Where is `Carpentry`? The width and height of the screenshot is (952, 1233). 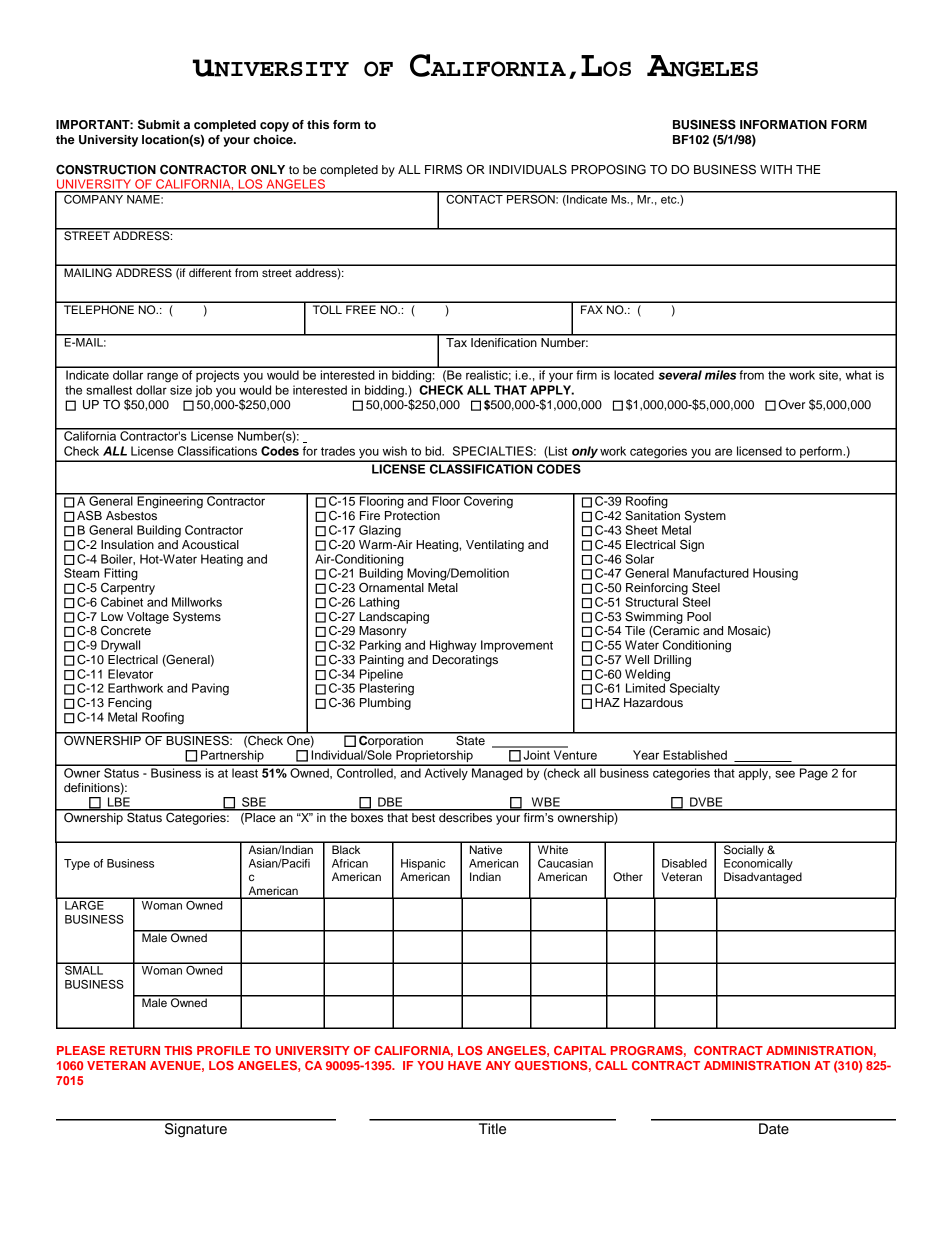 Carpentry is located at coordinates (128, 587).
